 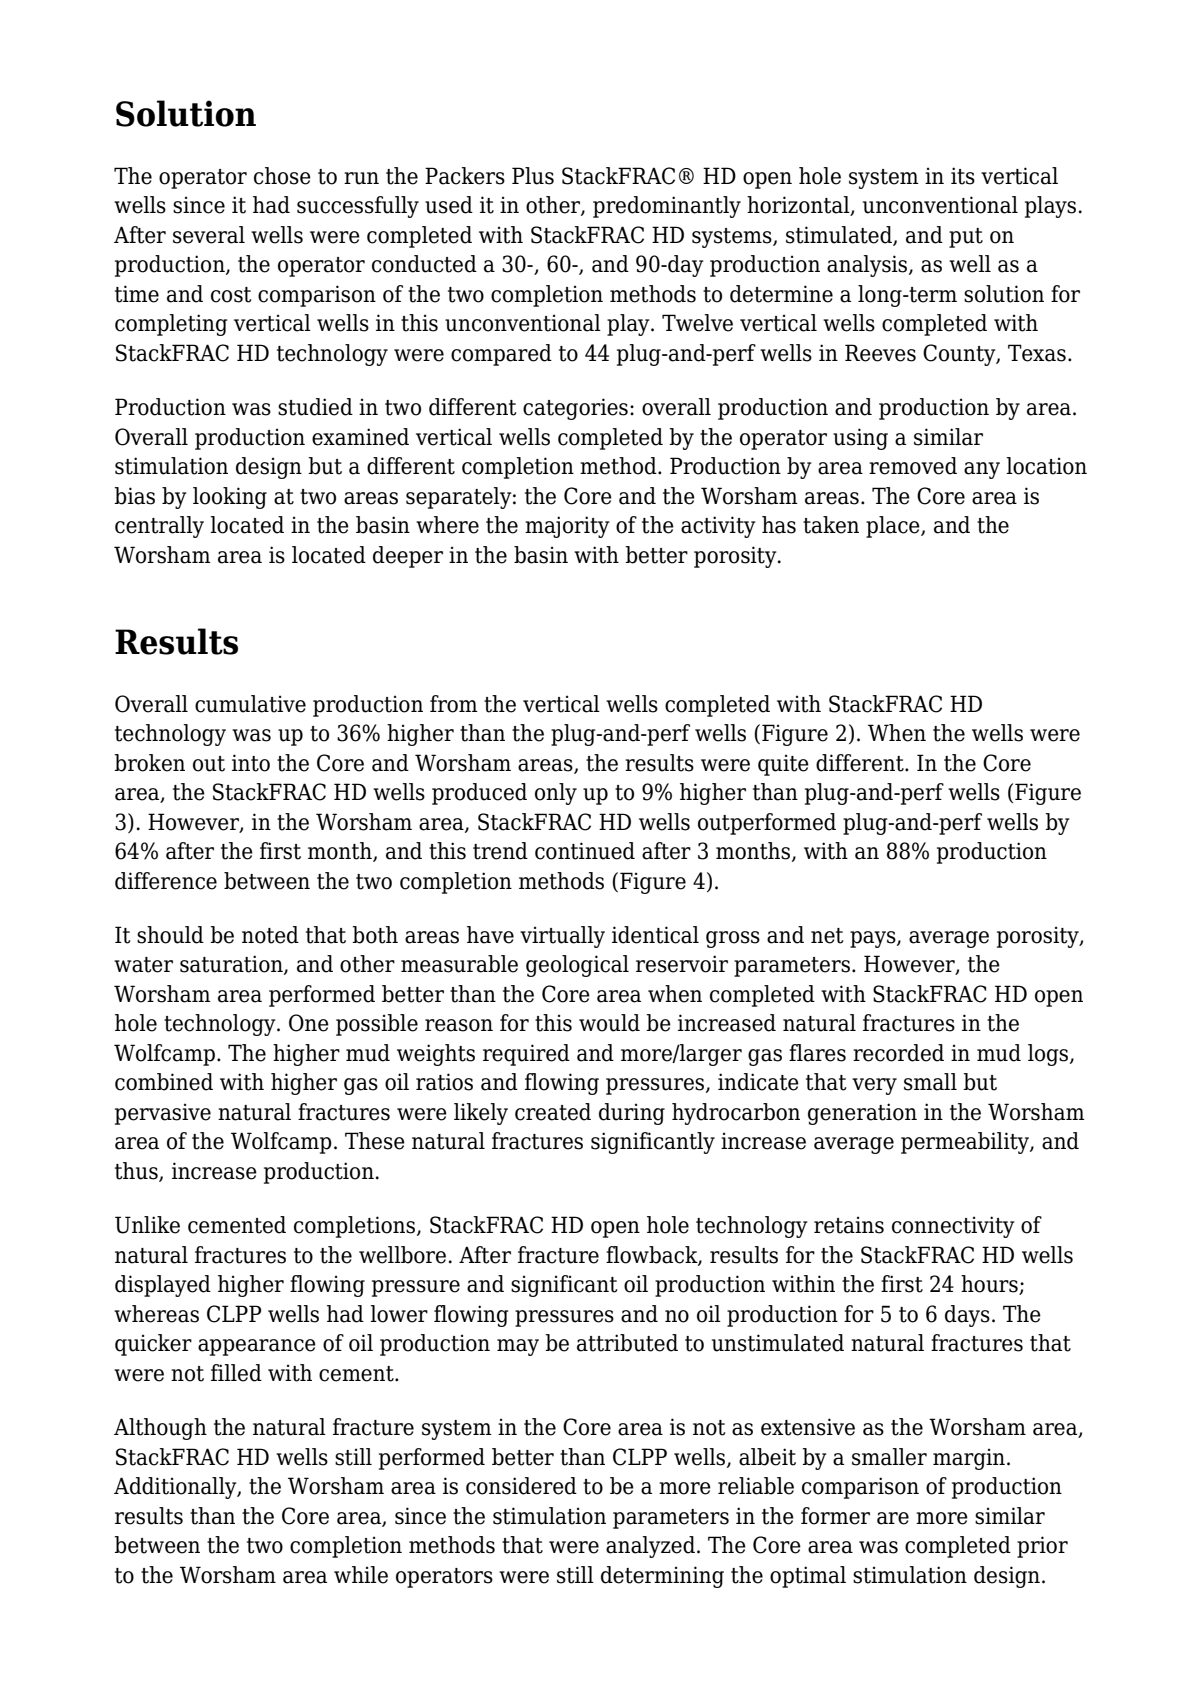 What do you see at coordinates (585, 851) in the screenshot?
I see `continued` at bounding box center [585, 851].
